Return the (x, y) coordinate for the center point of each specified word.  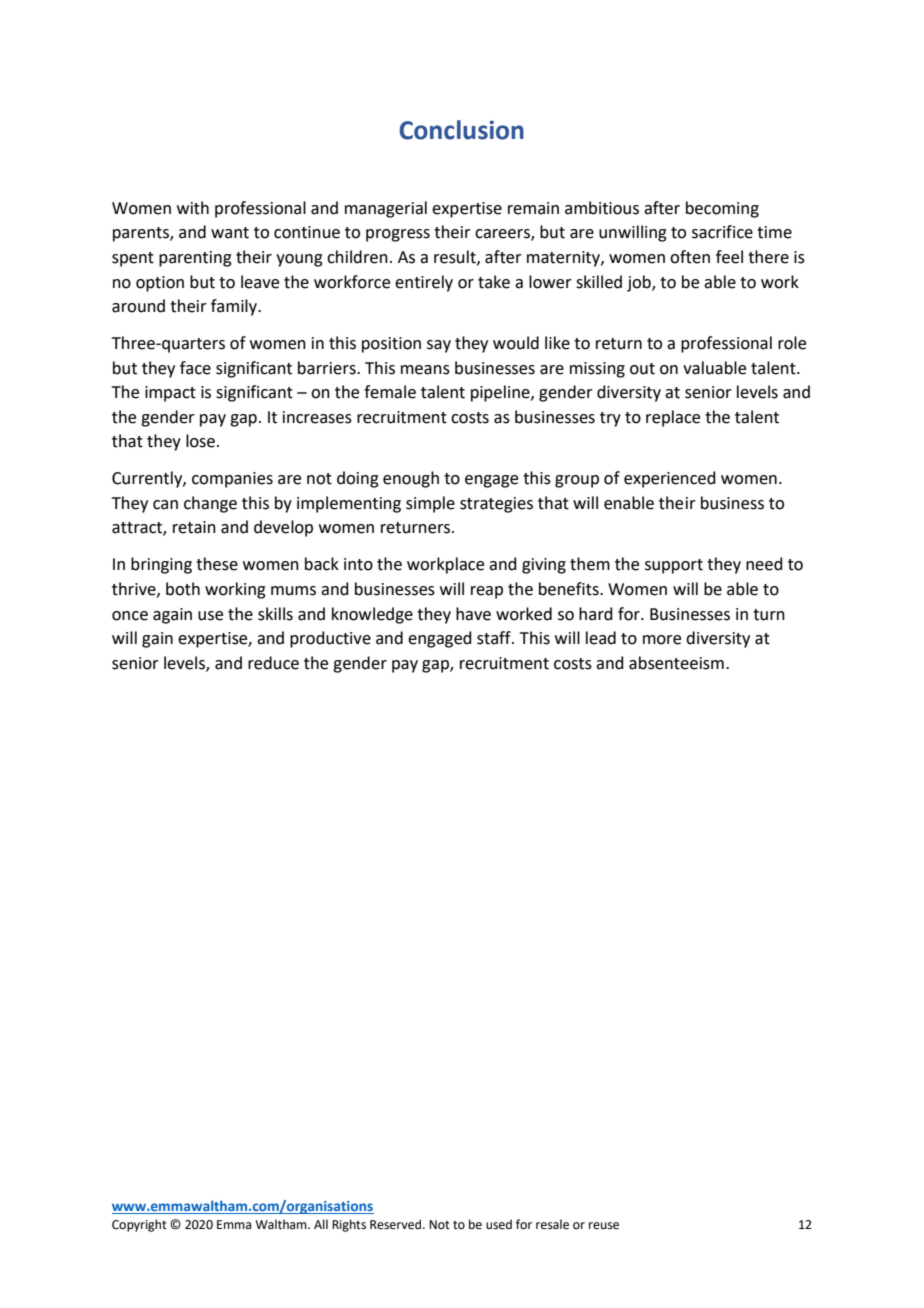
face (195, 368)
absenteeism (676, 663)
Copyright (139, 1225)
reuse (604, 1226)
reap (487, 592)
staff (495, 638)
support (674, 566)
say (439, 346)
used (499, 1224)
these (217, 564)
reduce (273, 663)
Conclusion (461, 130)
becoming (722, 209)
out (642, 369)
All (321, 1224)
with (193, 208)
